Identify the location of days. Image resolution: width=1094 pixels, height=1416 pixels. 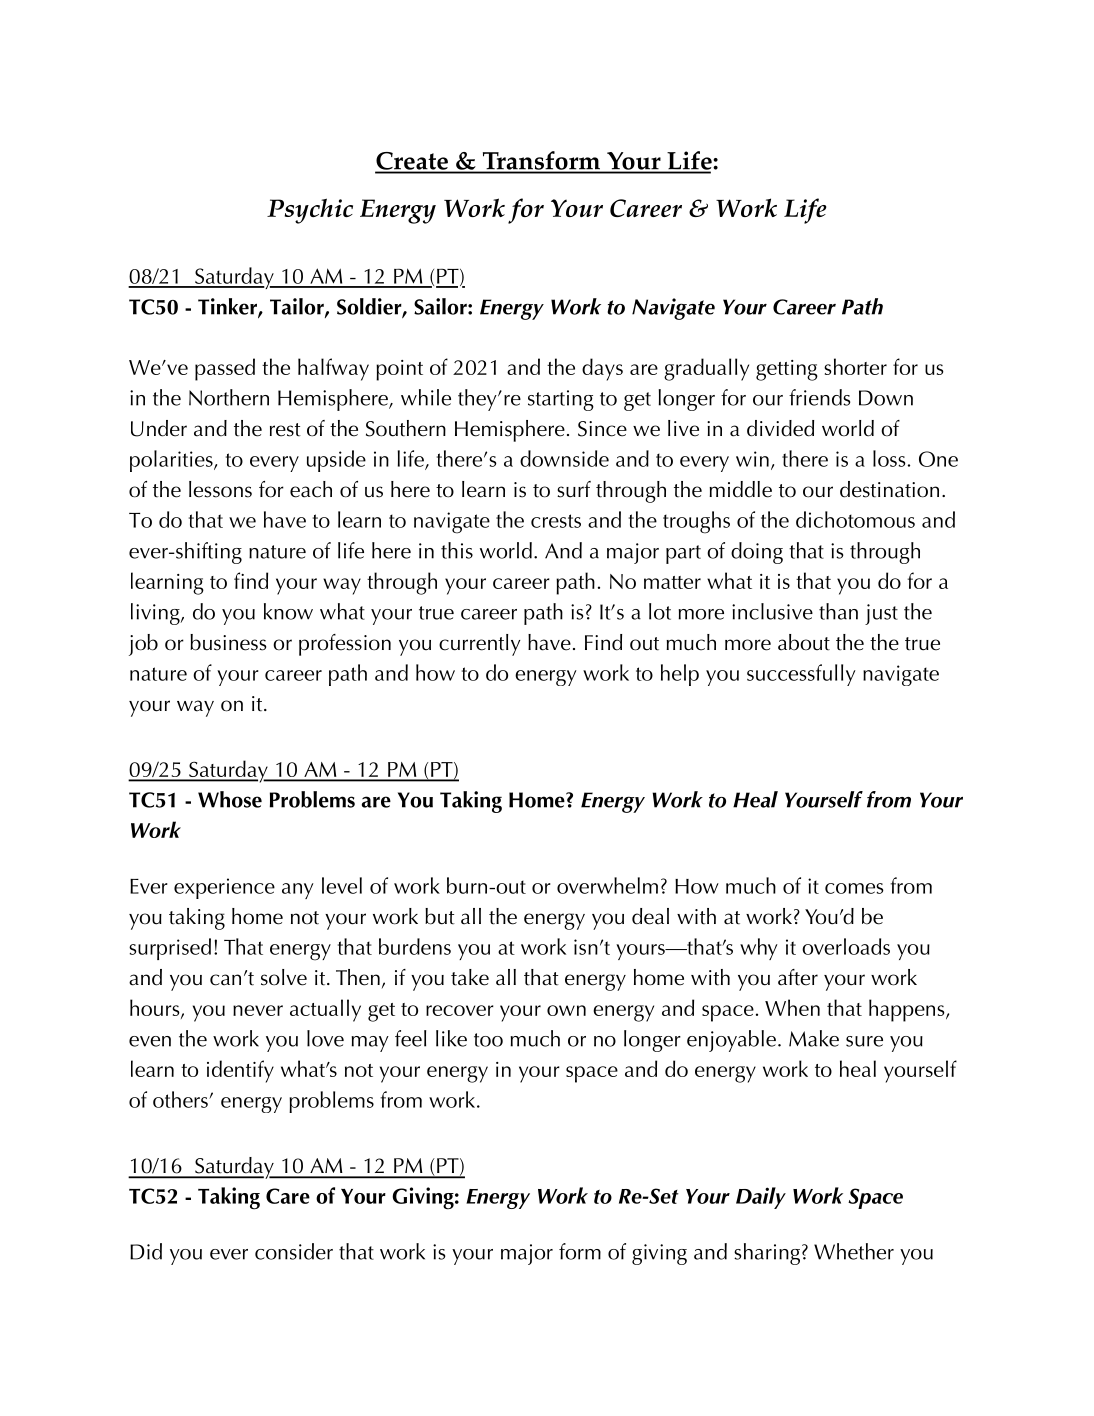
(602, 369).
